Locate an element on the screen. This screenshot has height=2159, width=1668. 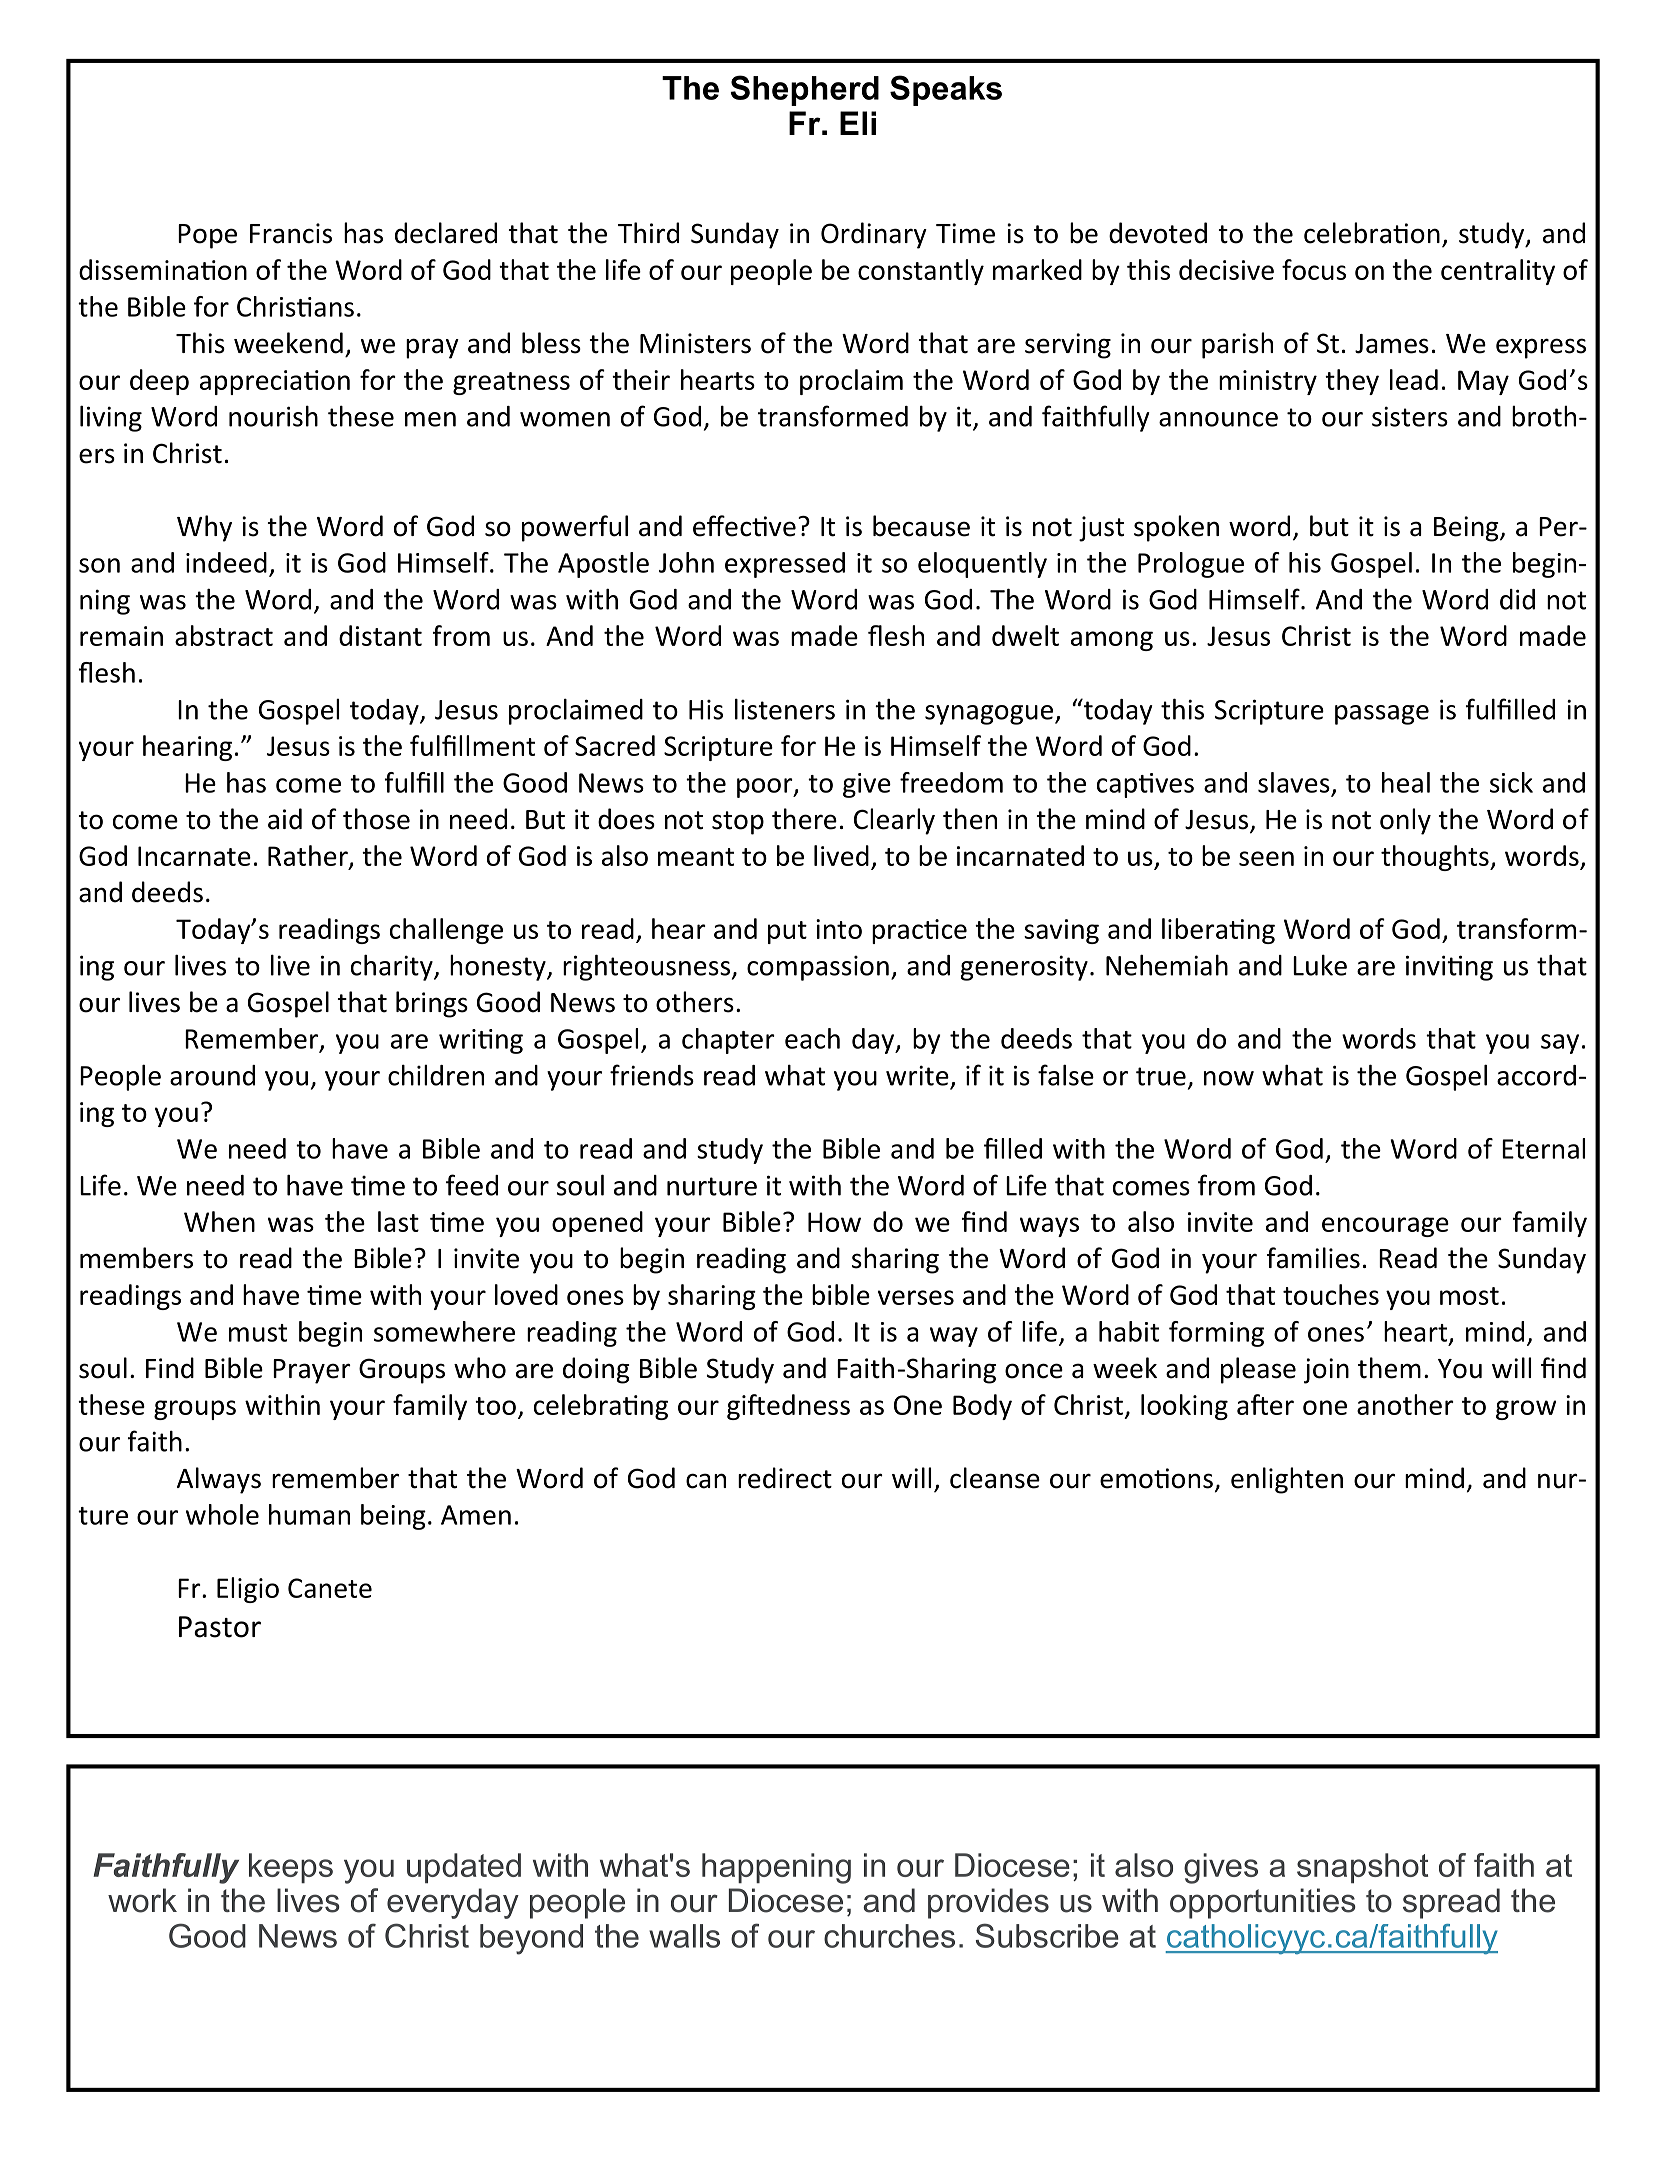
inviting is located at coordinates (1449, 968).
